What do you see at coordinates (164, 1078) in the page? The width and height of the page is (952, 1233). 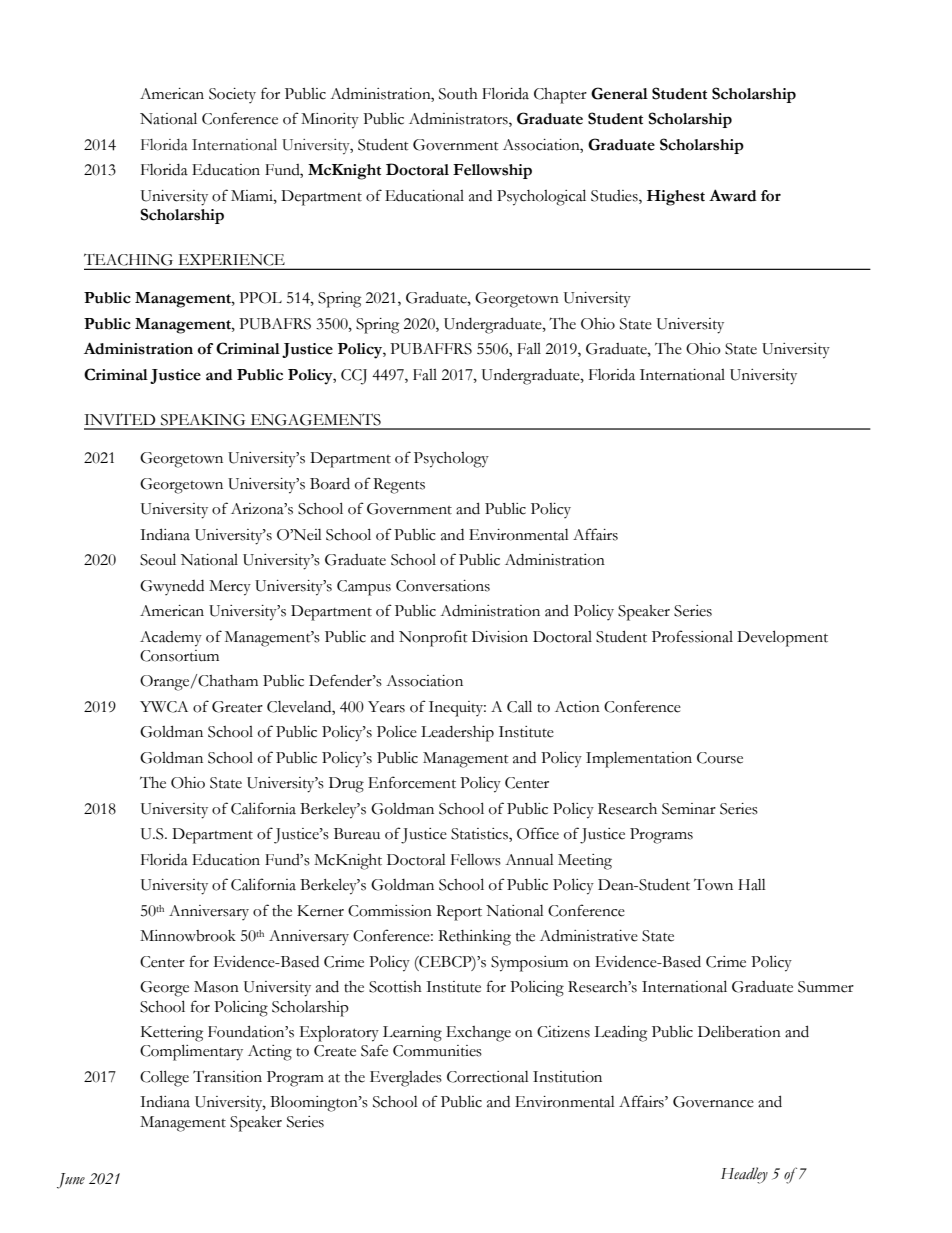 I see `College` at bounding box center [164, 1078].
